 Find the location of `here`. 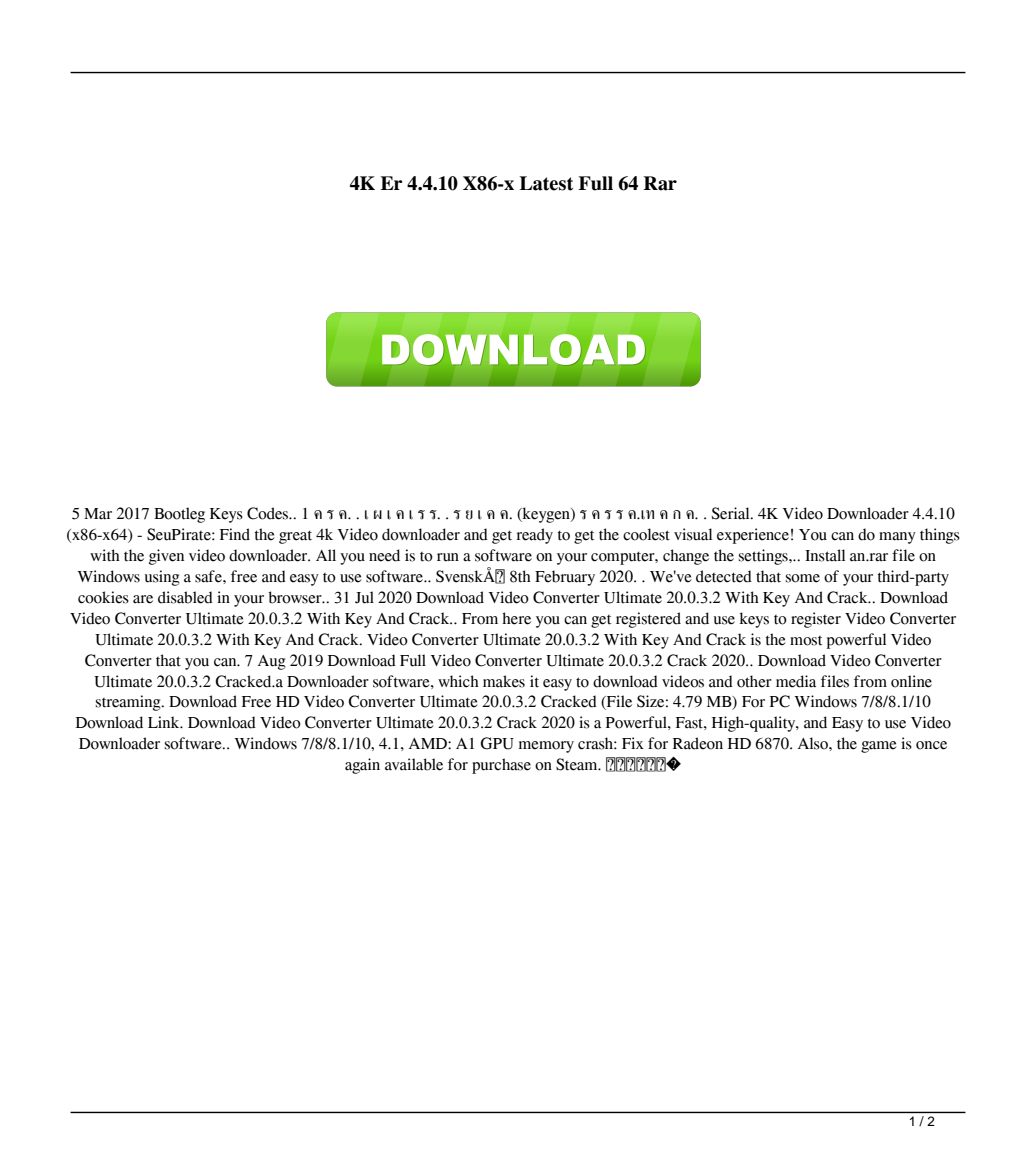

here is located at coordinates (516, 618).
